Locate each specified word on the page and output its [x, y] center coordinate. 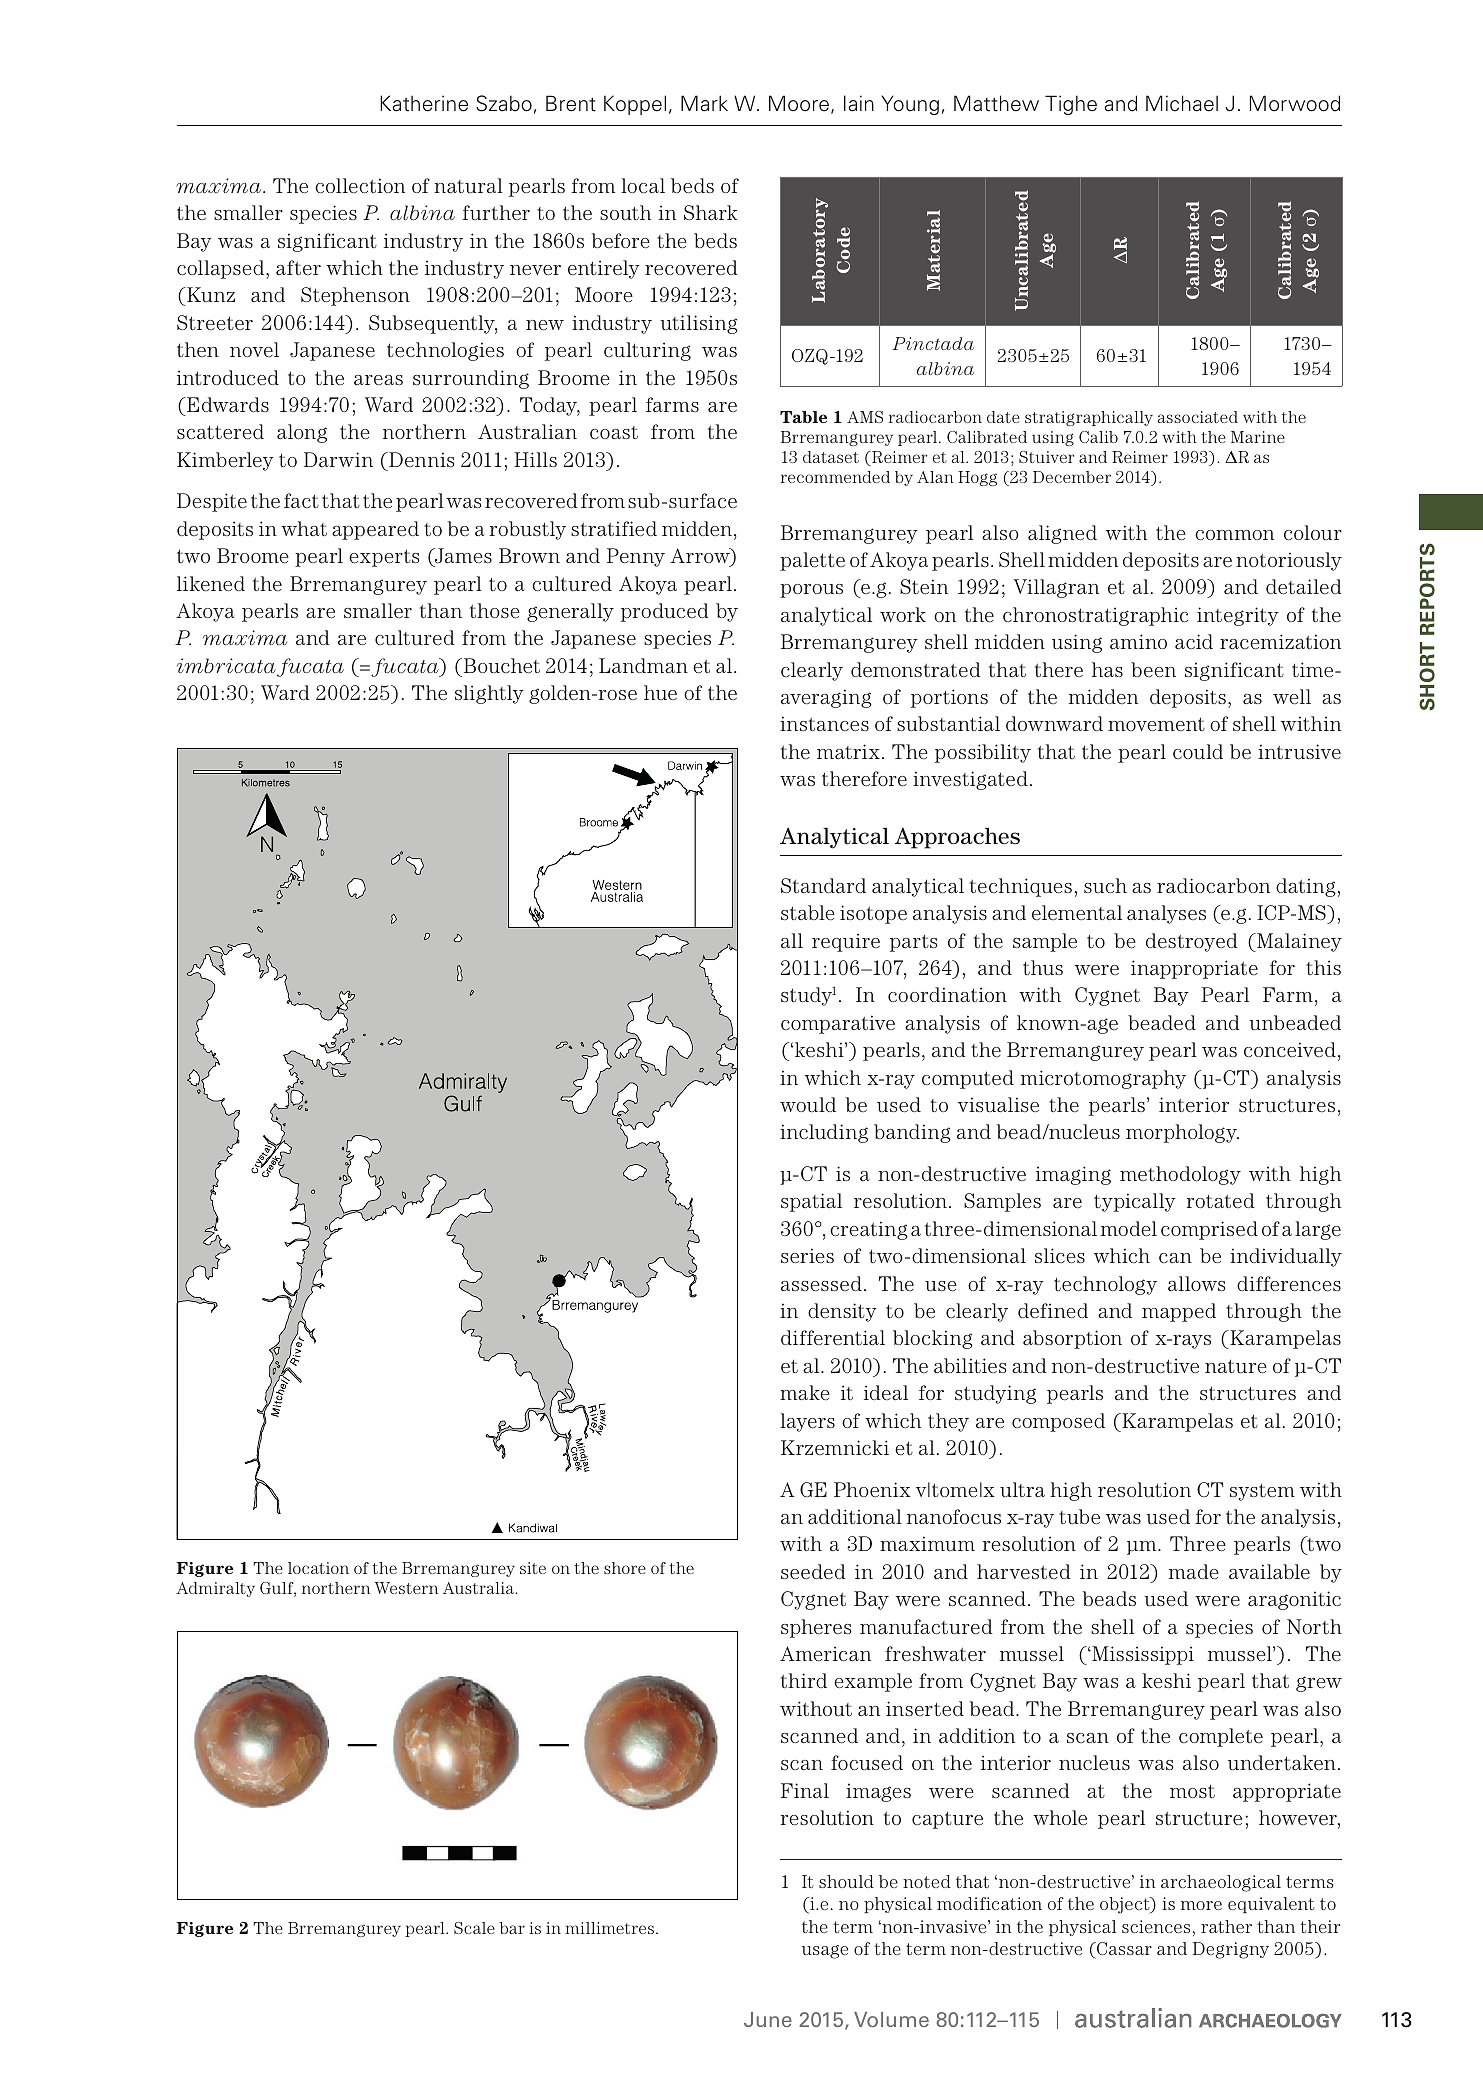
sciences [1156, 1926]
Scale [474, 1928]
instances [824, 724]
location [318, 1568]
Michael [1182, 103]
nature [1236, 1366]
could [1198, 752]
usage [825, 1952]
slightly [489, 694]
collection [360, 185]
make [805, 1393]
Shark [710, 212]
